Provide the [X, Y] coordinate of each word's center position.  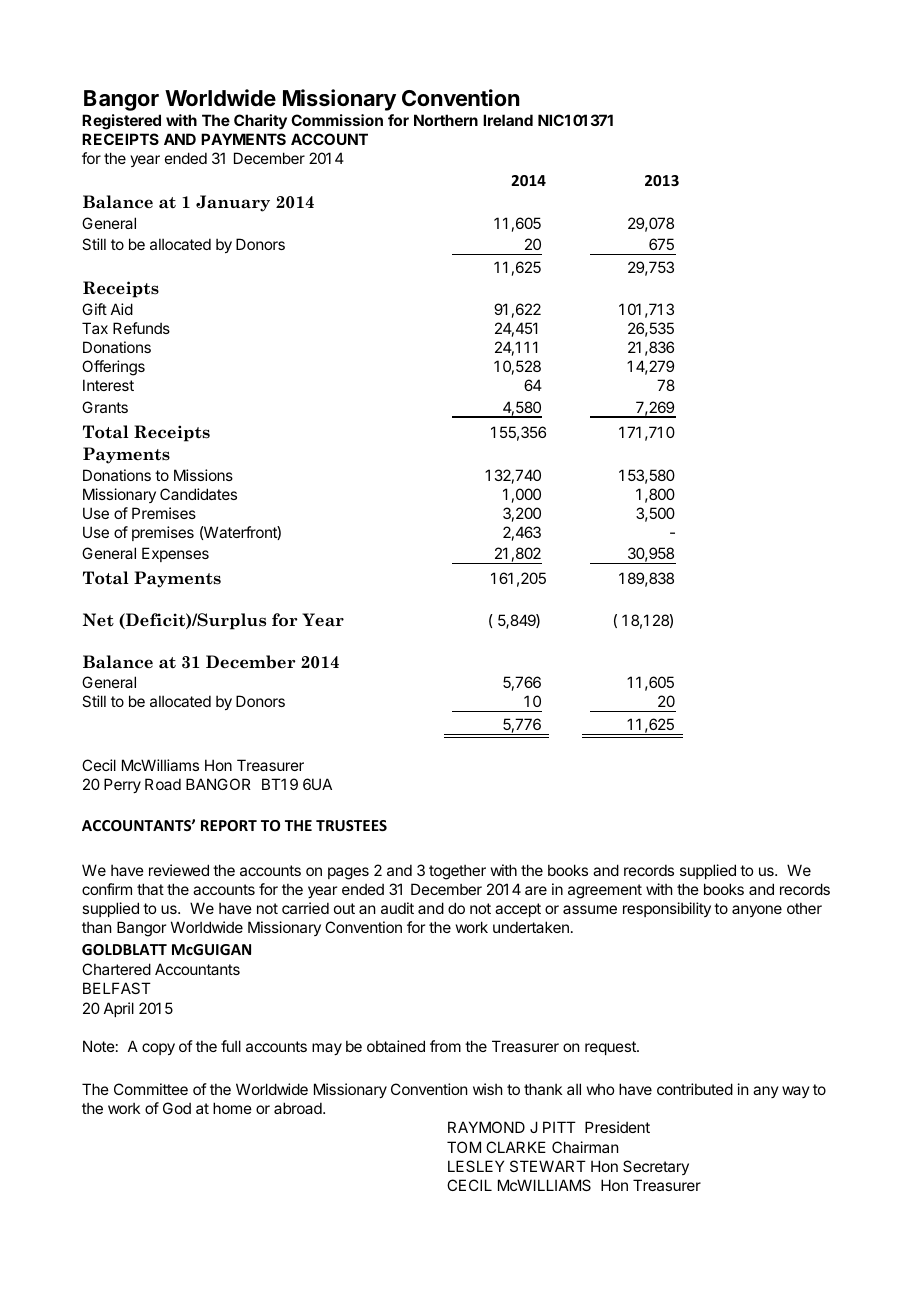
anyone [757, 911]
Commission [337, 120]
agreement [605, 891]
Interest [108, 385]
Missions [203, 475]
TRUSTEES [351, 825]
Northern [446, 120]
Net [98, 620]
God [177, 1108]
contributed [695, 1089]
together [457, 872]
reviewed [179, 870]
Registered [121, 122]
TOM [464, 1147]
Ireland [508, 120]
